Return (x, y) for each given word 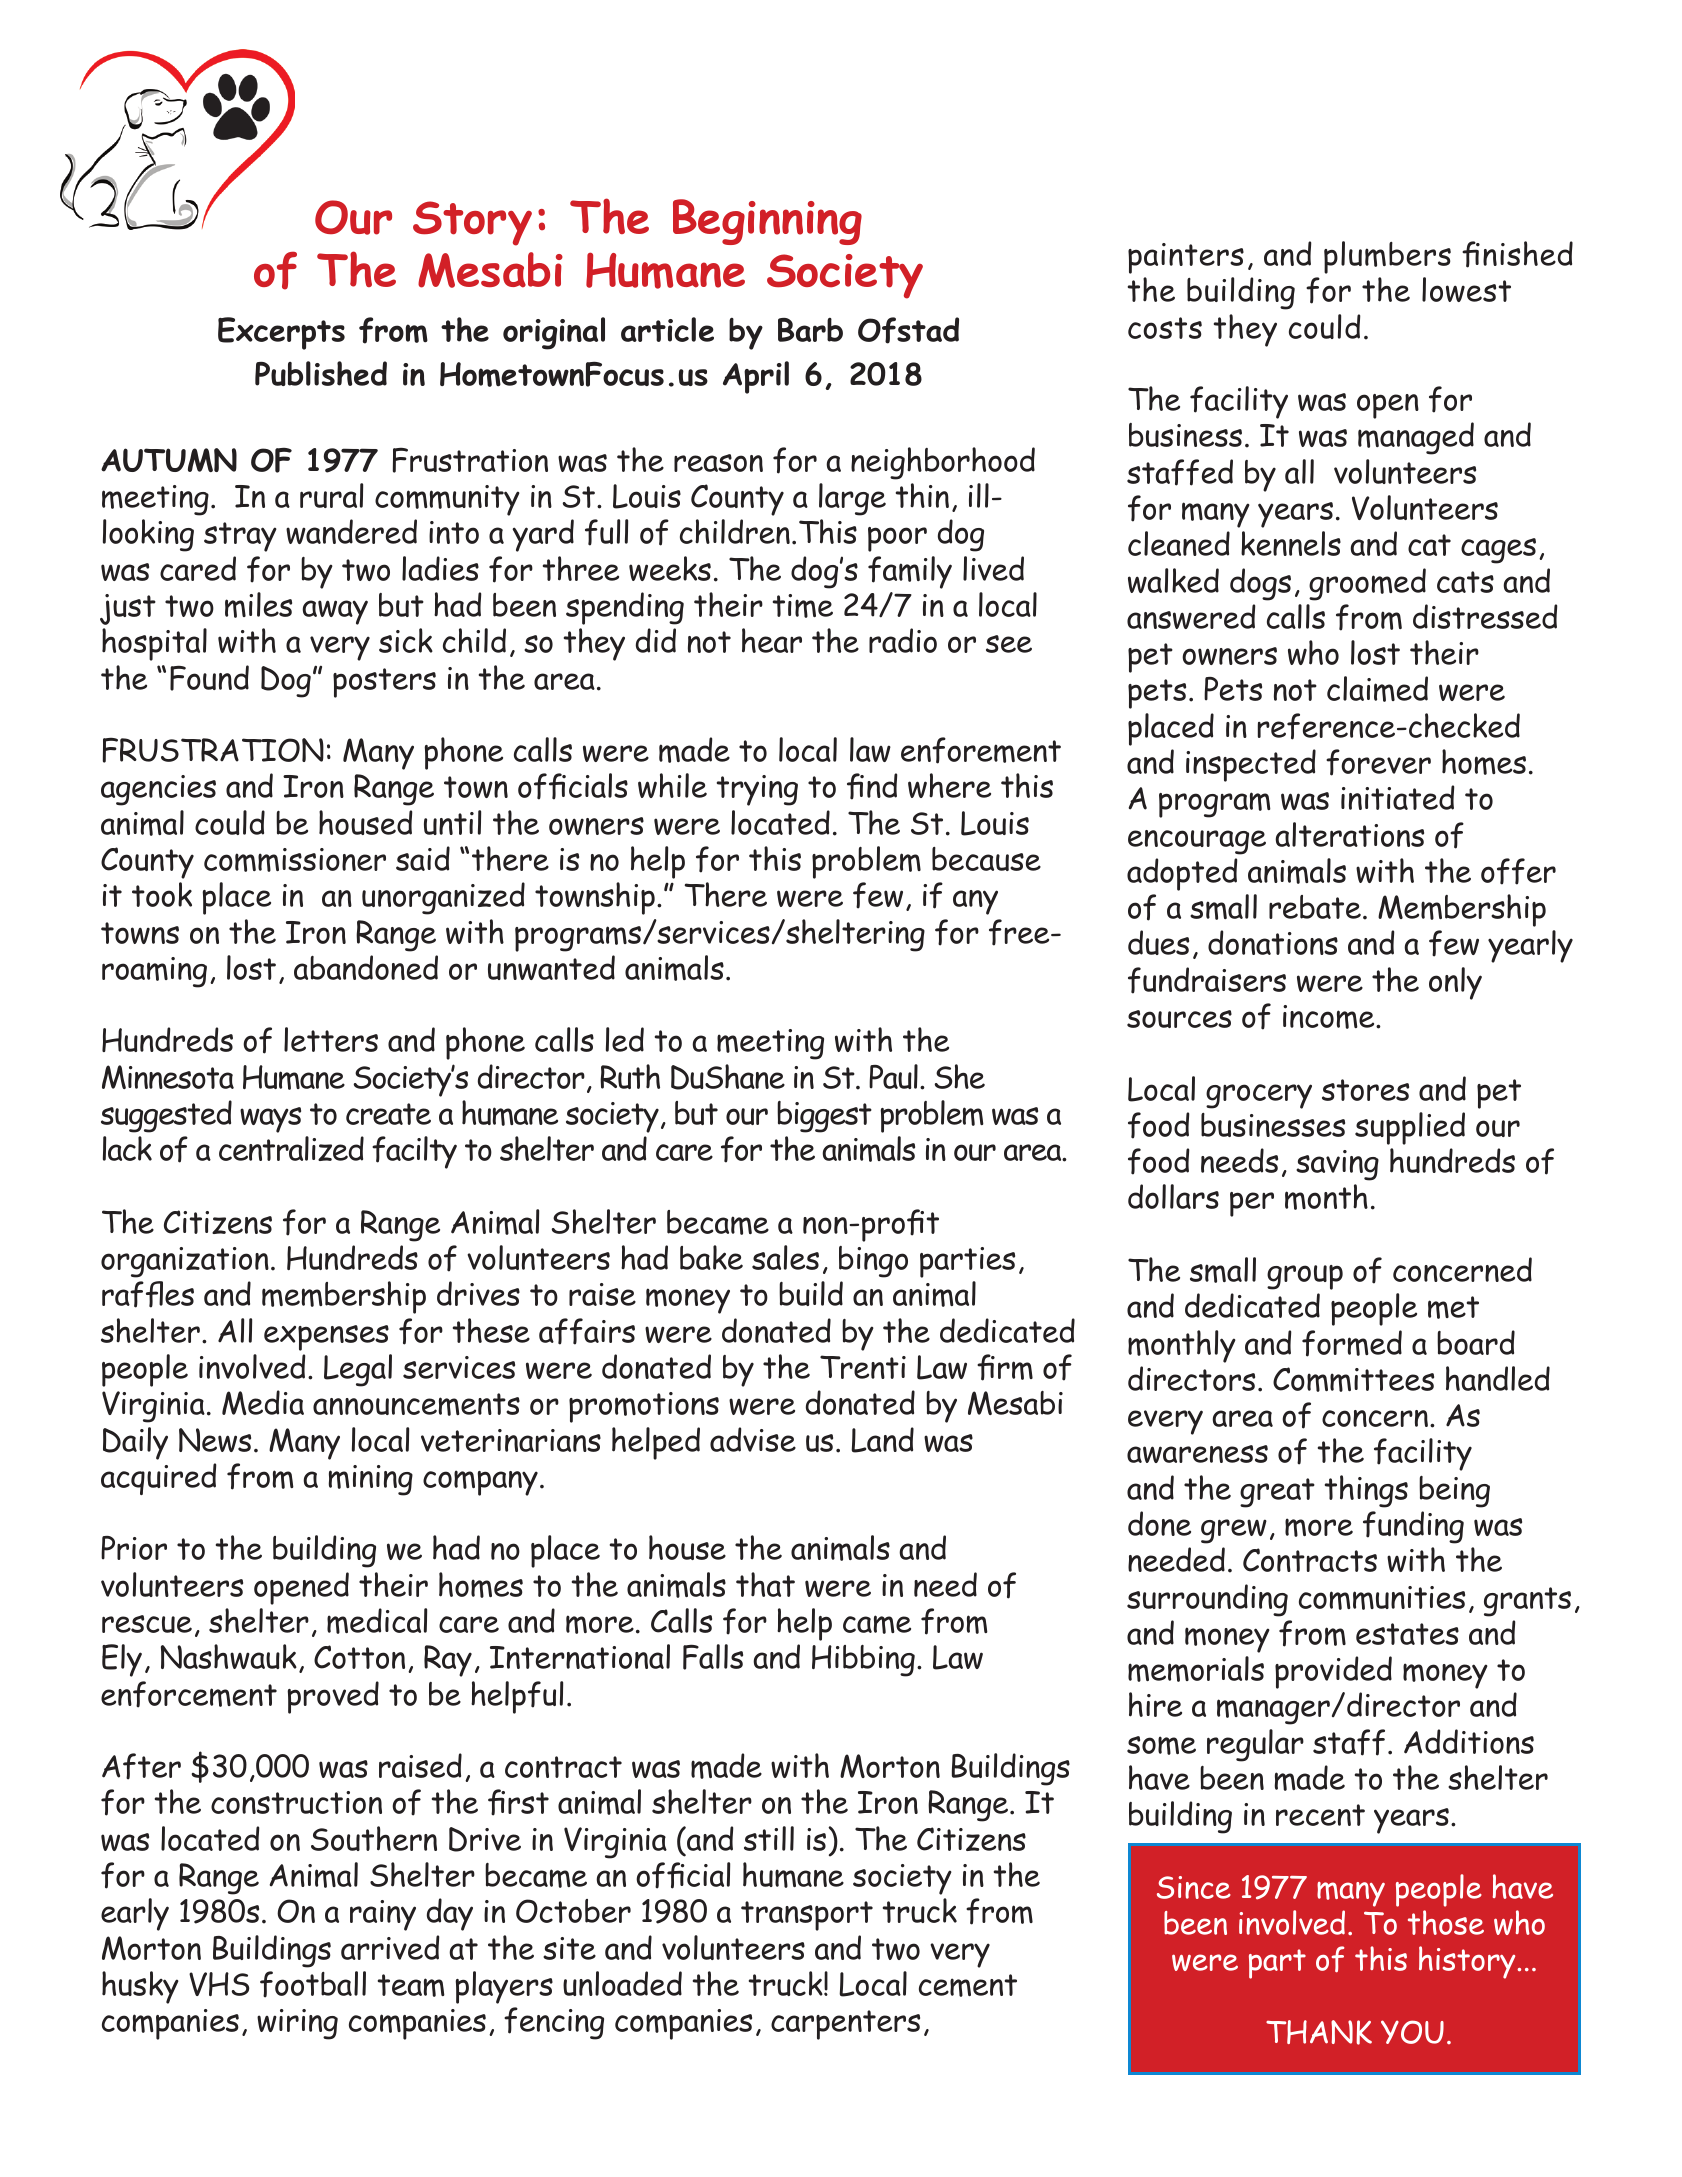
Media (263, 1402)
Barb (810, 330)
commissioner (295, 860)
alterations (1349, 834)
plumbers (1387, 257)
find (872, 786)
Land (882, 1440)
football (313, 1984)
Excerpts (281, 333)
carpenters (845, 2025)
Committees (1353, 1379)
